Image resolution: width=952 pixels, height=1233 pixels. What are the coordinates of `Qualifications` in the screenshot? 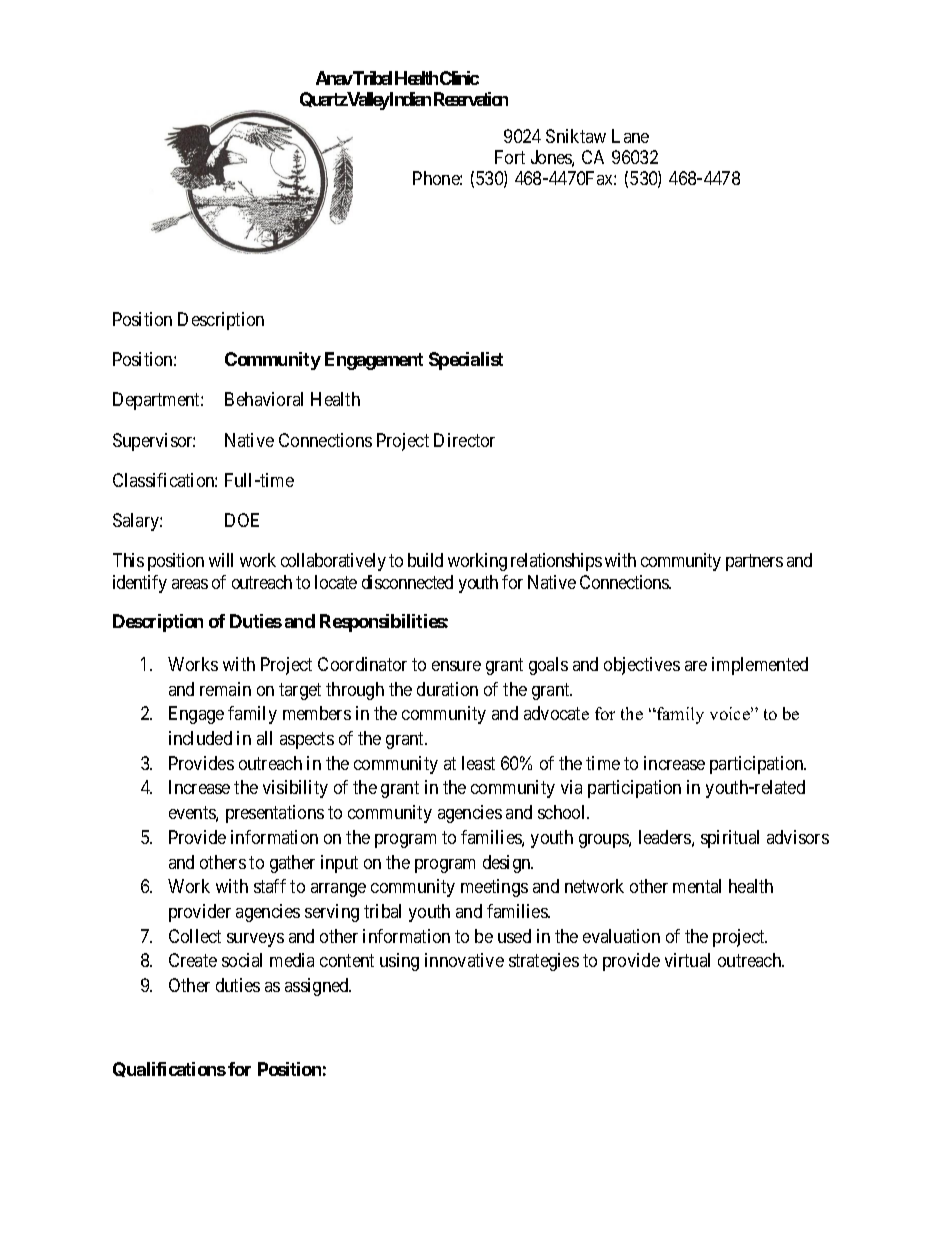 It's located at (169, 1069).
